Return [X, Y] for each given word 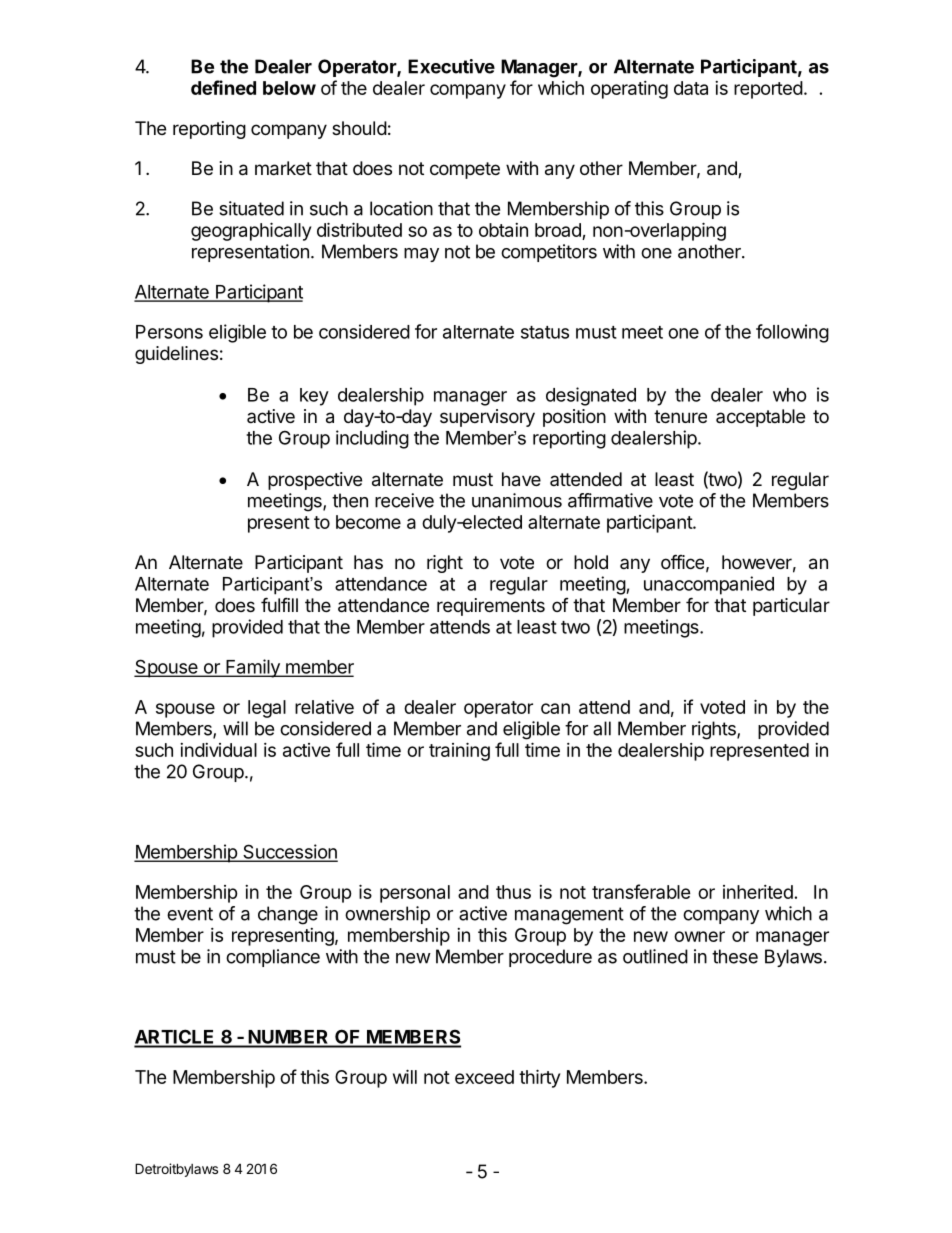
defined [223, 87]
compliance [273, 958]
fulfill [279, 604]
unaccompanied [709, 585]
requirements [491, 607]
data [691, 88]
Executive [451, 66]
